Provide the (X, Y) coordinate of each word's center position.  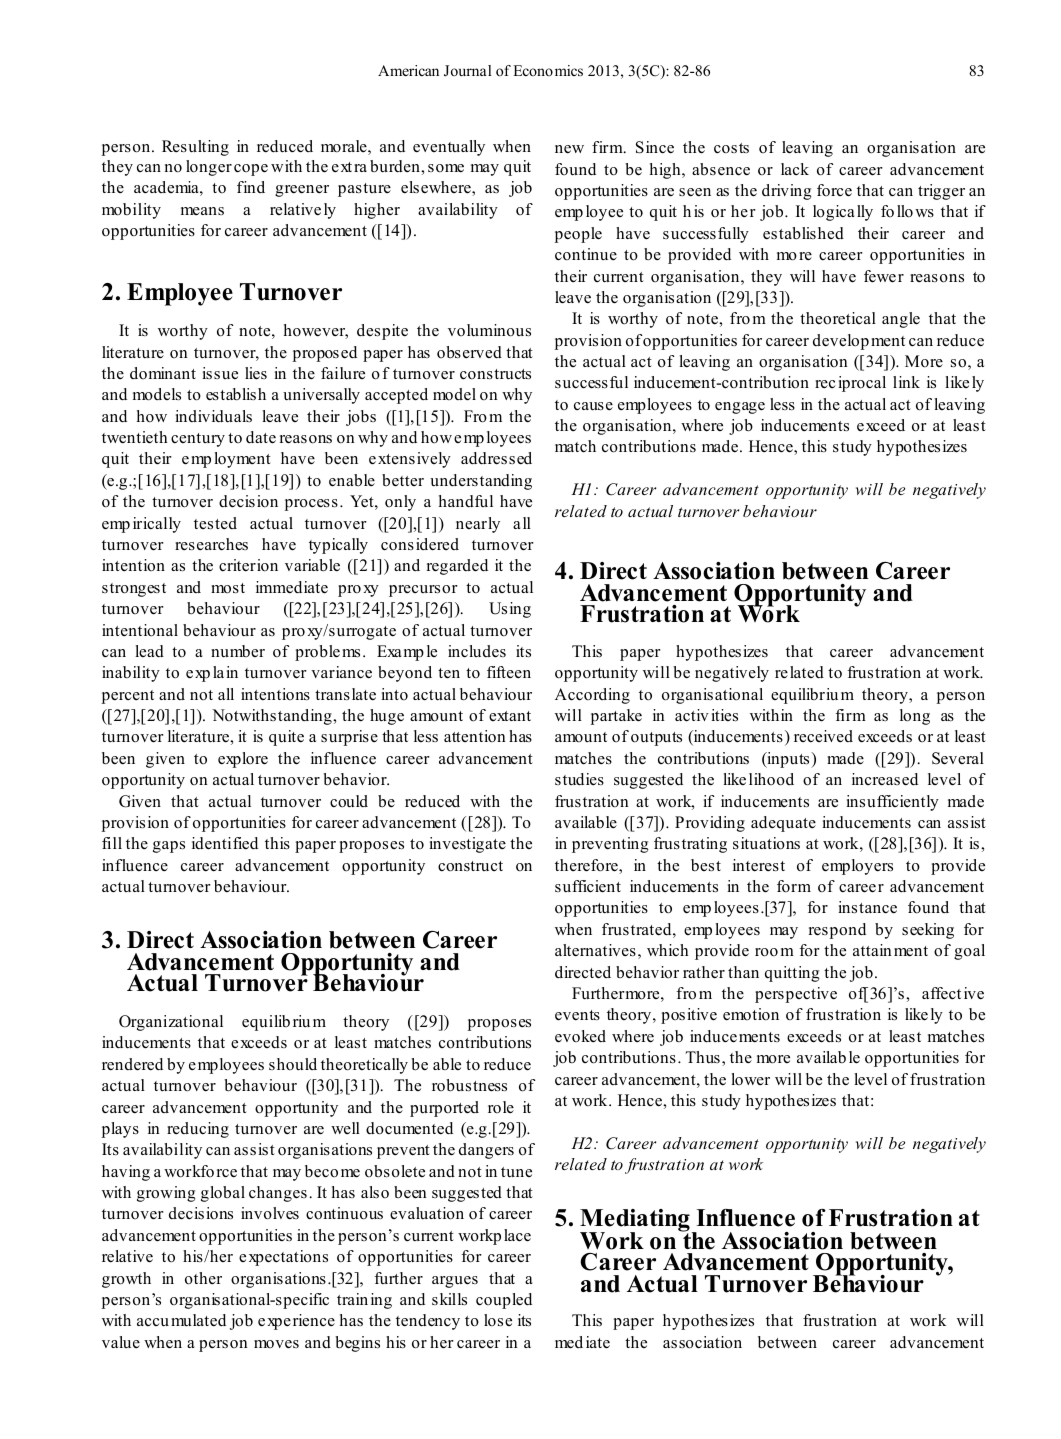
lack (795, 169)
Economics (548, 70)
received (823, 736)
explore (243, 760)
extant (510, 716)
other (203, 1278)
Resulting (195, 148)
